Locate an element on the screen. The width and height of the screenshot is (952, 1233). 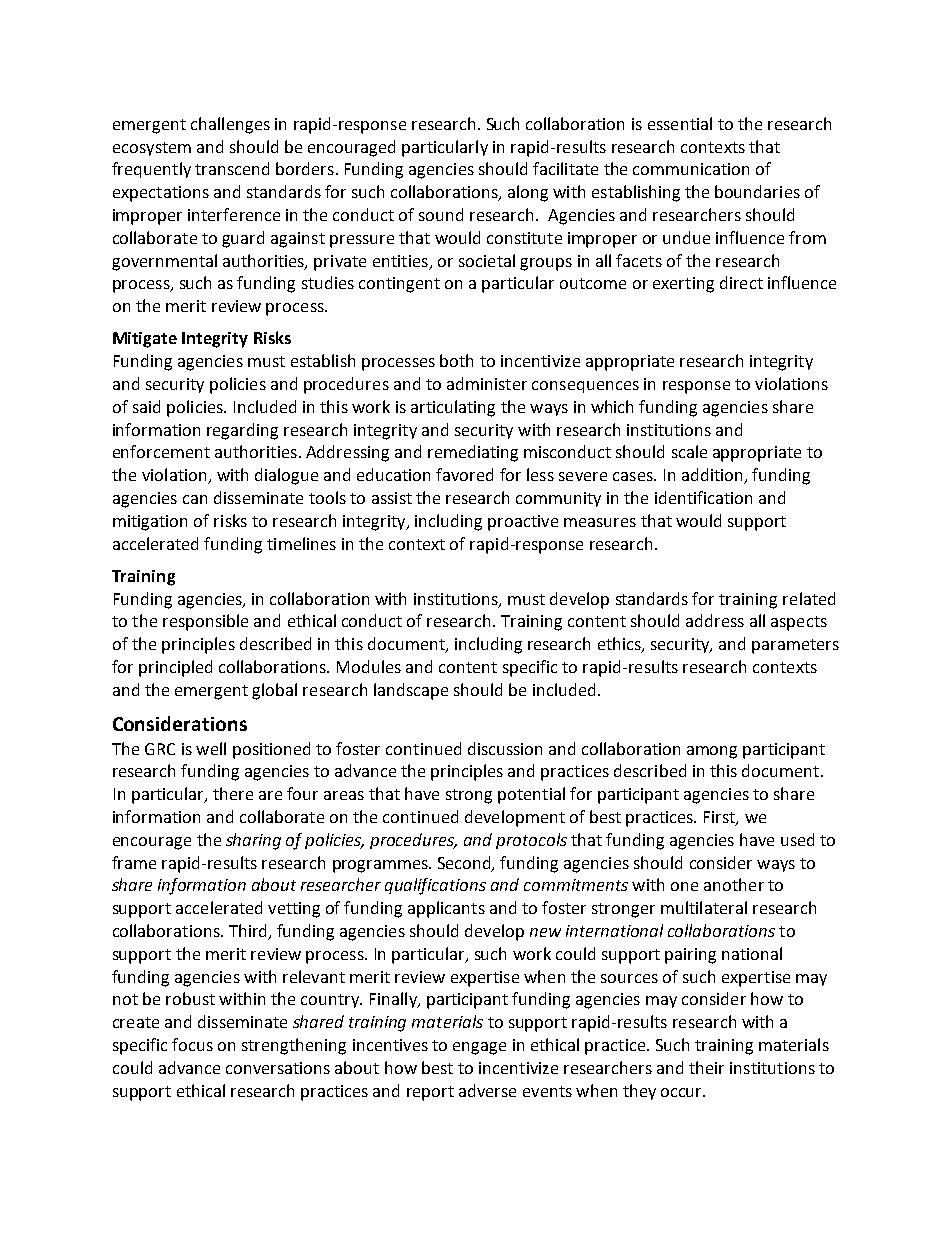
well is located at coordinates (211, 748).
